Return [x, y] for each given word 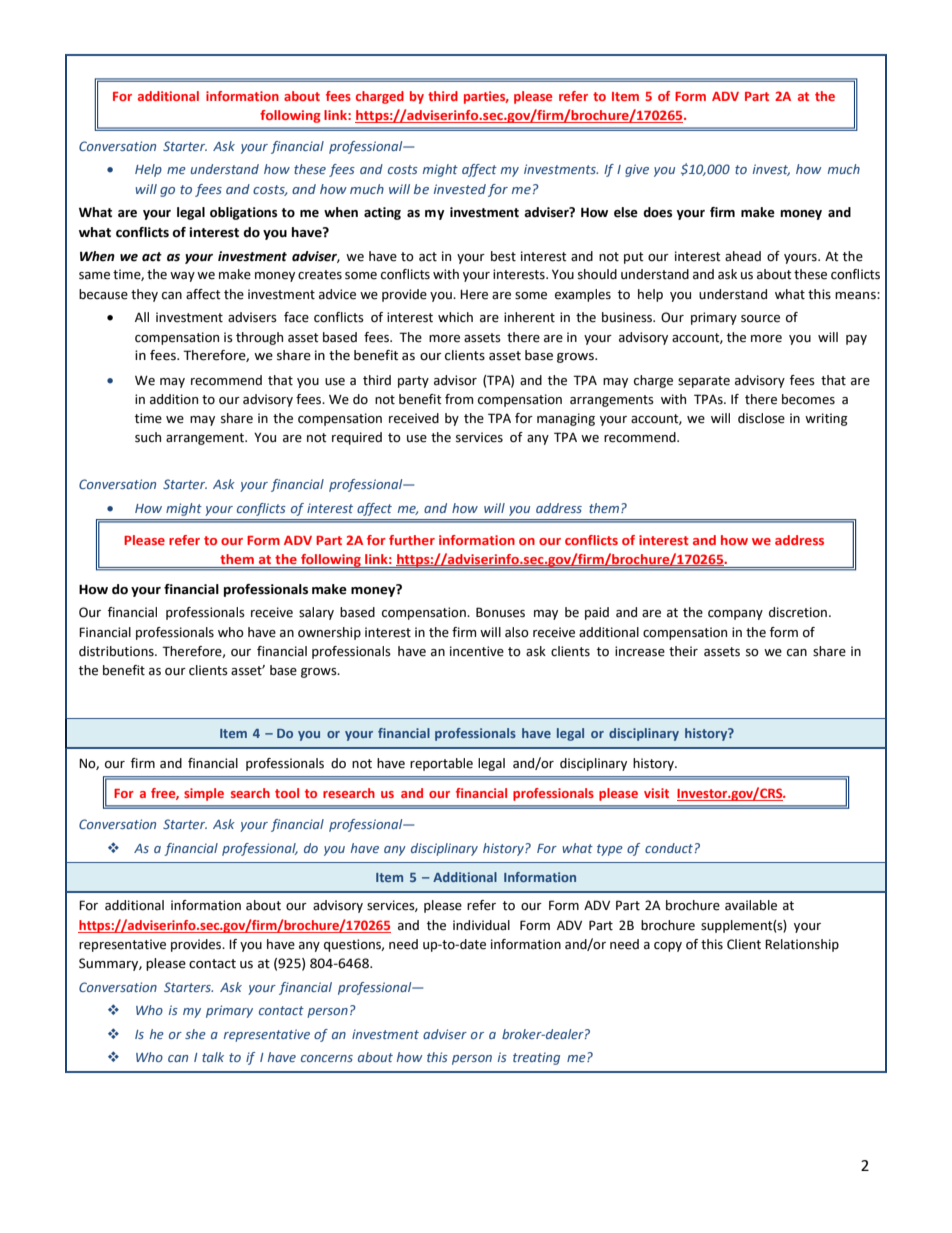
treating [536, 1058]
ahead [743, 256]
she [195, 1034]
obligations [243, 213]
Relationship [802, 945]
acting [382, 213]
